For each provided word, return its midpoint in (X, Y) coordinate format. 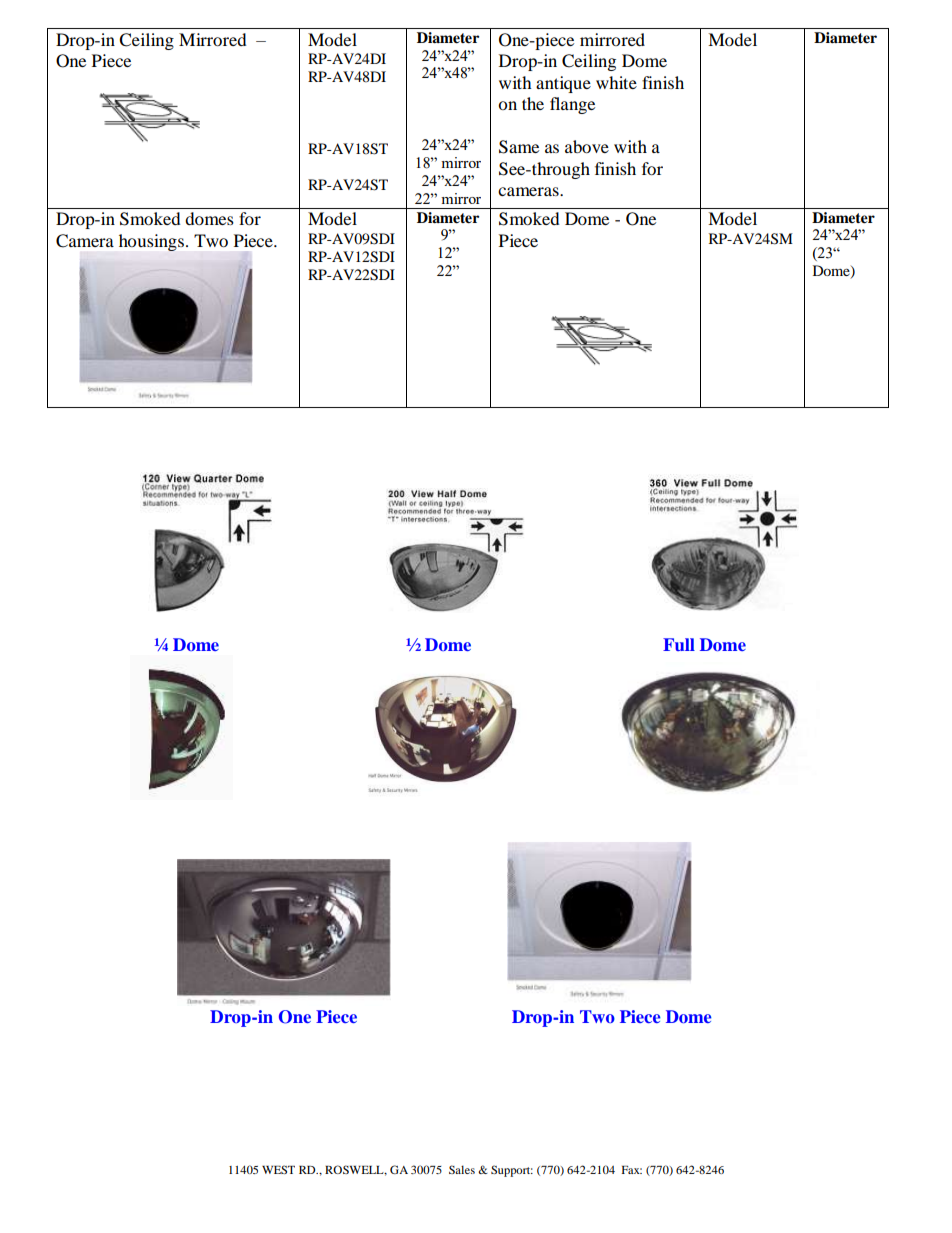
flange (572, 105)
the (533, 103)
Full (679, 644)
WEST (278, 1169)
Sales (462, 1169)
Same (519, 147)
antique (563, 84)
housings (153, 242)
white (616, 82)
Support (512, 1171)
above (587, 146)
